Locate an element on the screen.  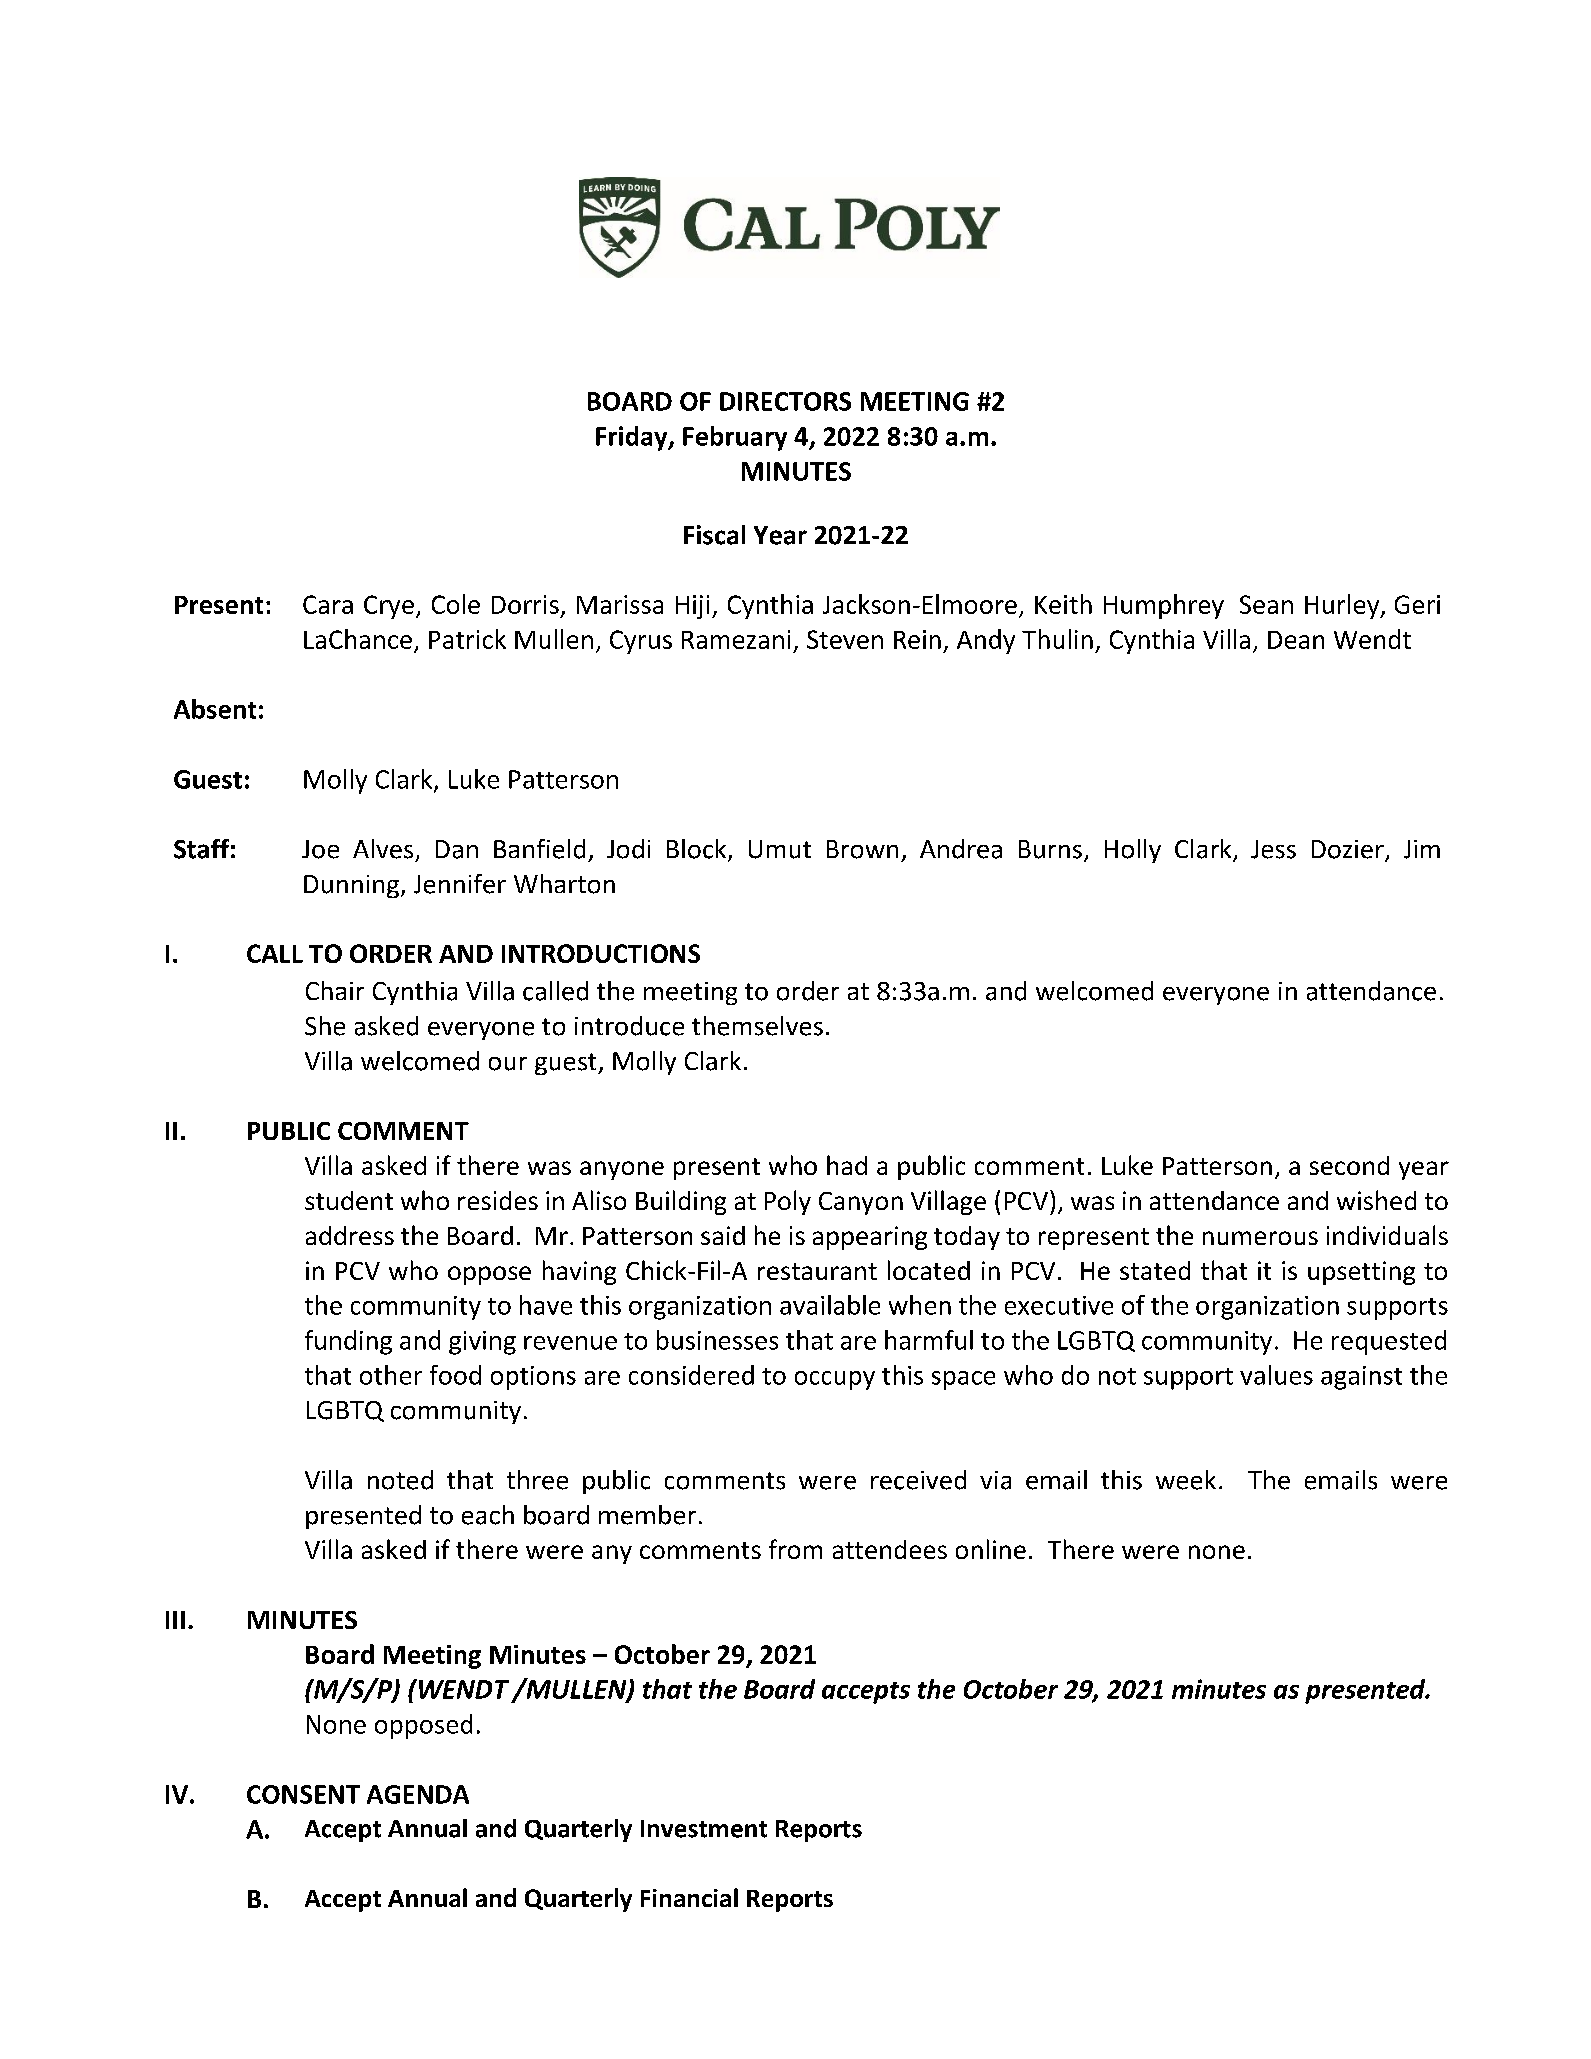
Brown is located at coordinates (862, 849).
